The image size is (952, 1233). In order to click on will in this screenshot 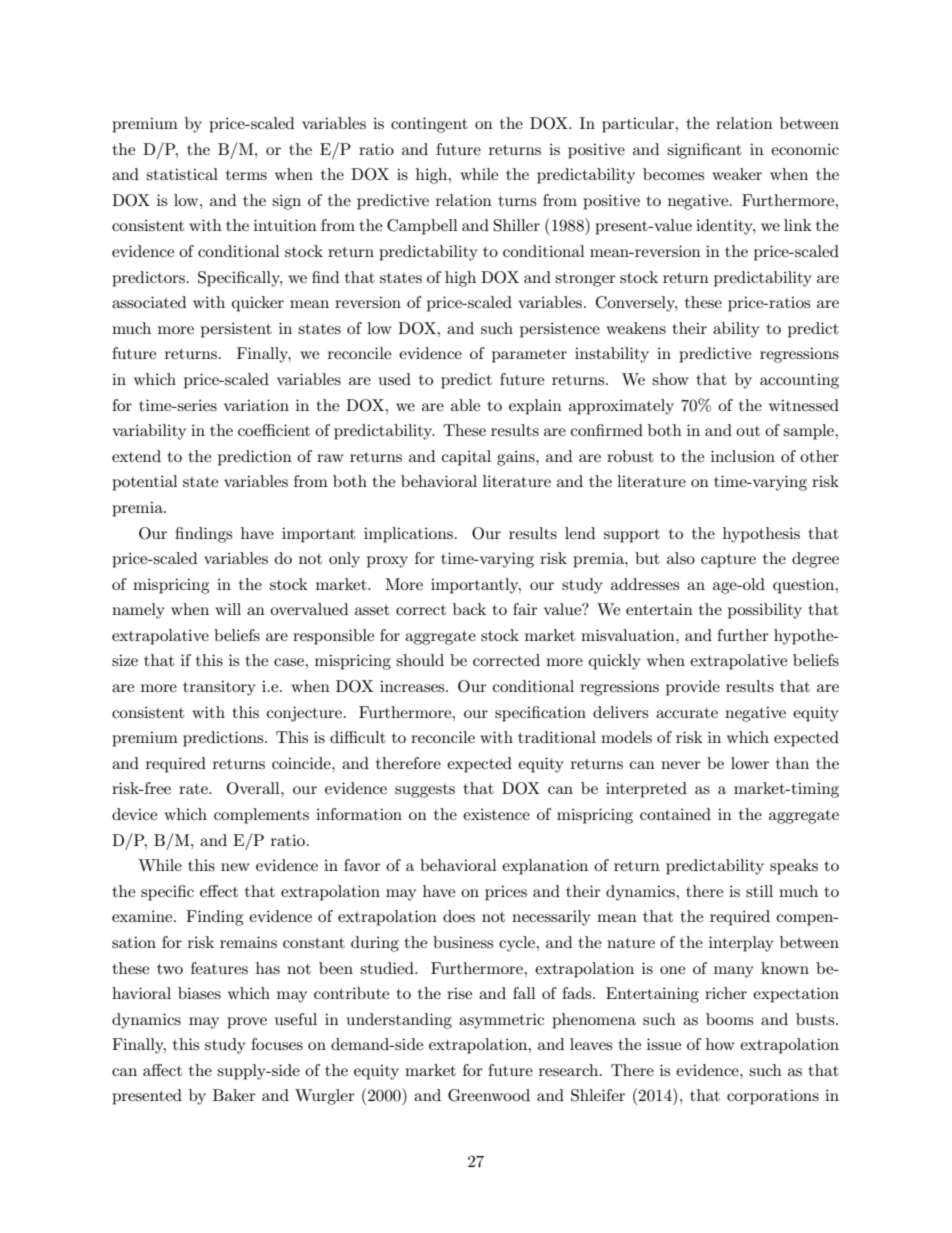, I will do `click(228, 609)`.
